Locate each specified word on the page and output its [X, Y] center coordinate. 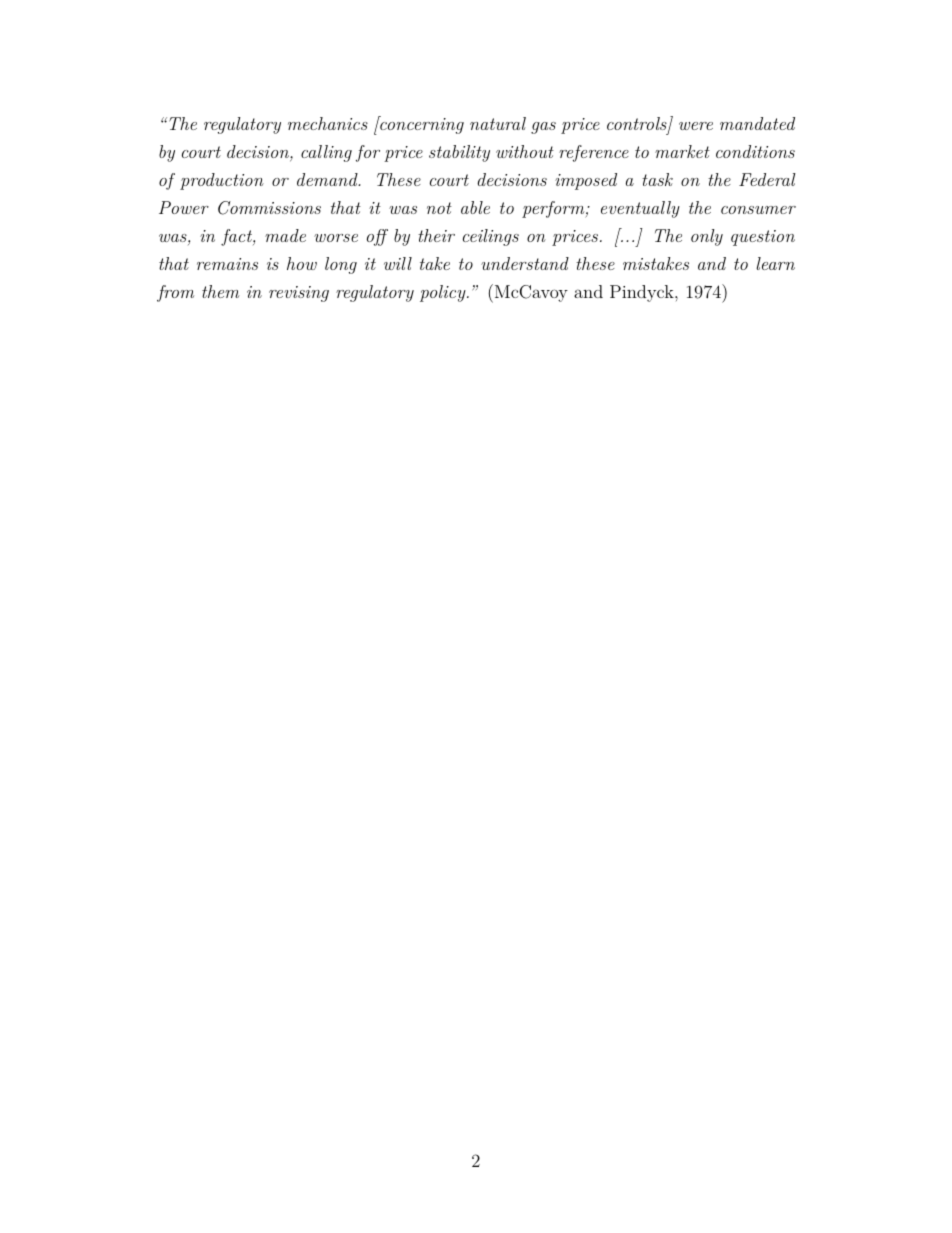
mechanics [328, 123]
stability [459, 153]
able [475, 207]
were [696, 126]
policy [444, 293]
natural [498, 123]
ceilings [491, 237]
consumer [758, 210]
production [222, 181]
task [657, 179]
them [220, 291]
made [285, 235]
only [707, 237]
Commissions [269, 208]
